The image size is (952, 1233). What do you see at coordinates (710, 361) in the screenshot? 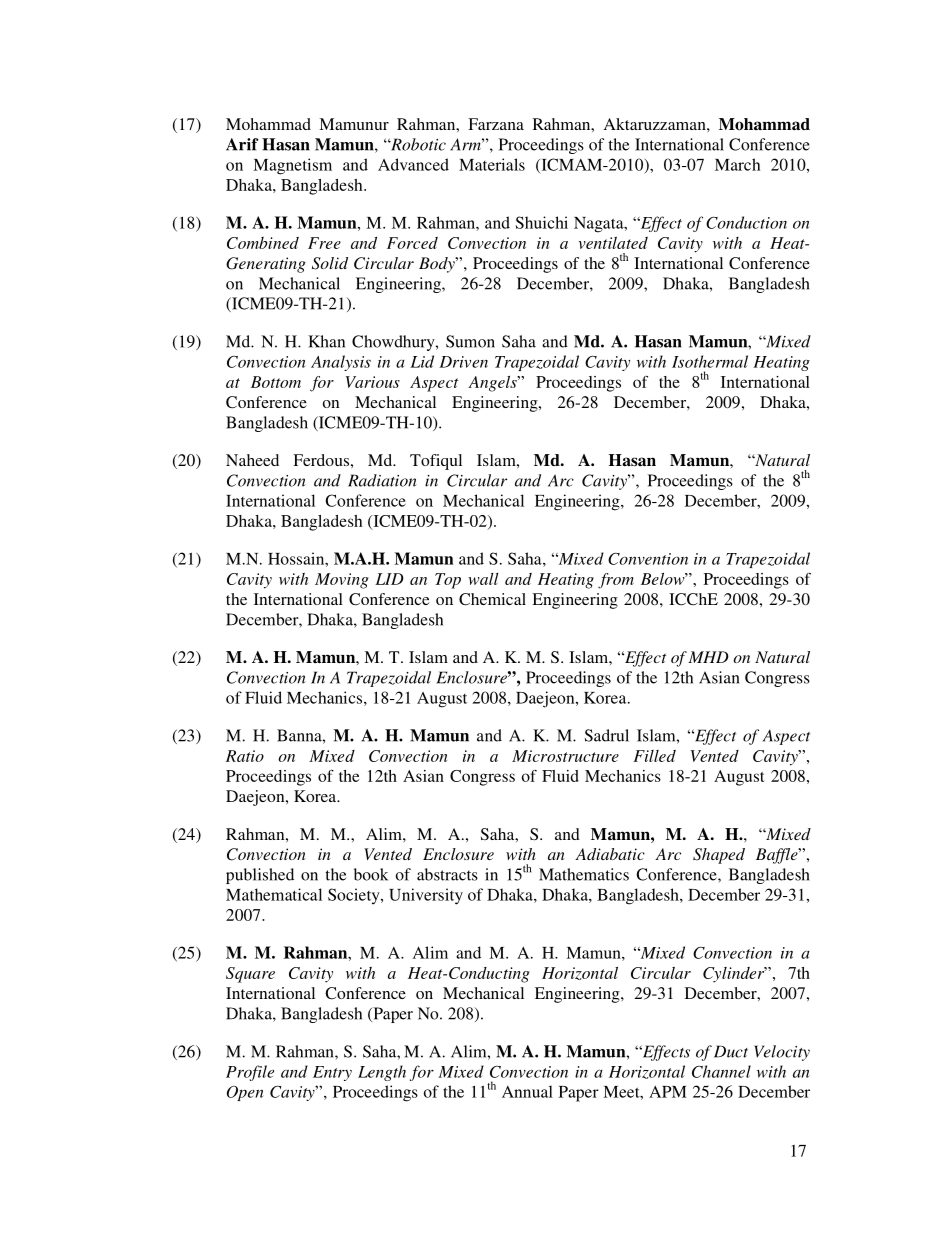
I see `Isothermal` at bounding box center [710, 361].
